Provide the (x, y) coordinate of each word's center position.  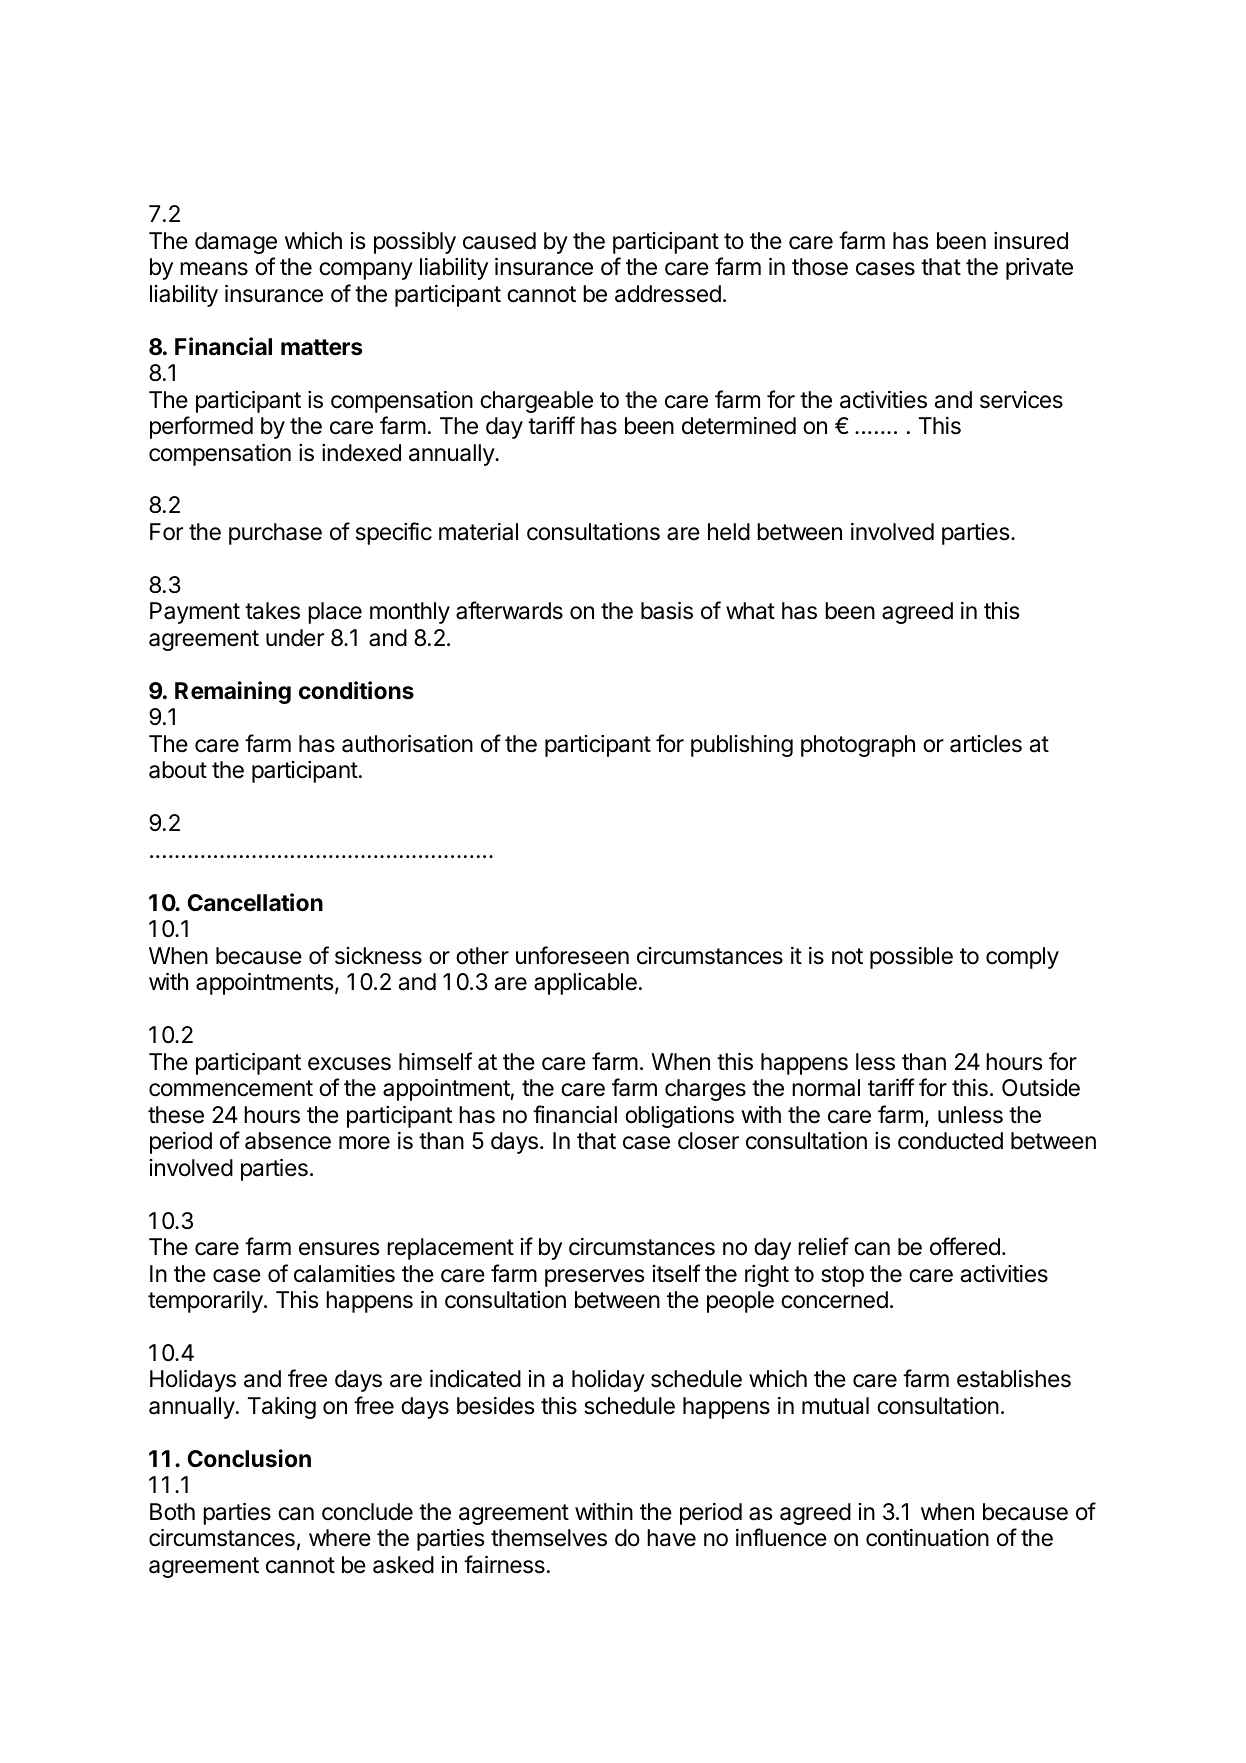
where (340, 1538)
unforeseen (572, 955)
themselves (549, 1538)
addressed (668, 294)
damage (236, 243)
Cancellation (255, 902)
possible (911, 958)
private (1039, 269)
